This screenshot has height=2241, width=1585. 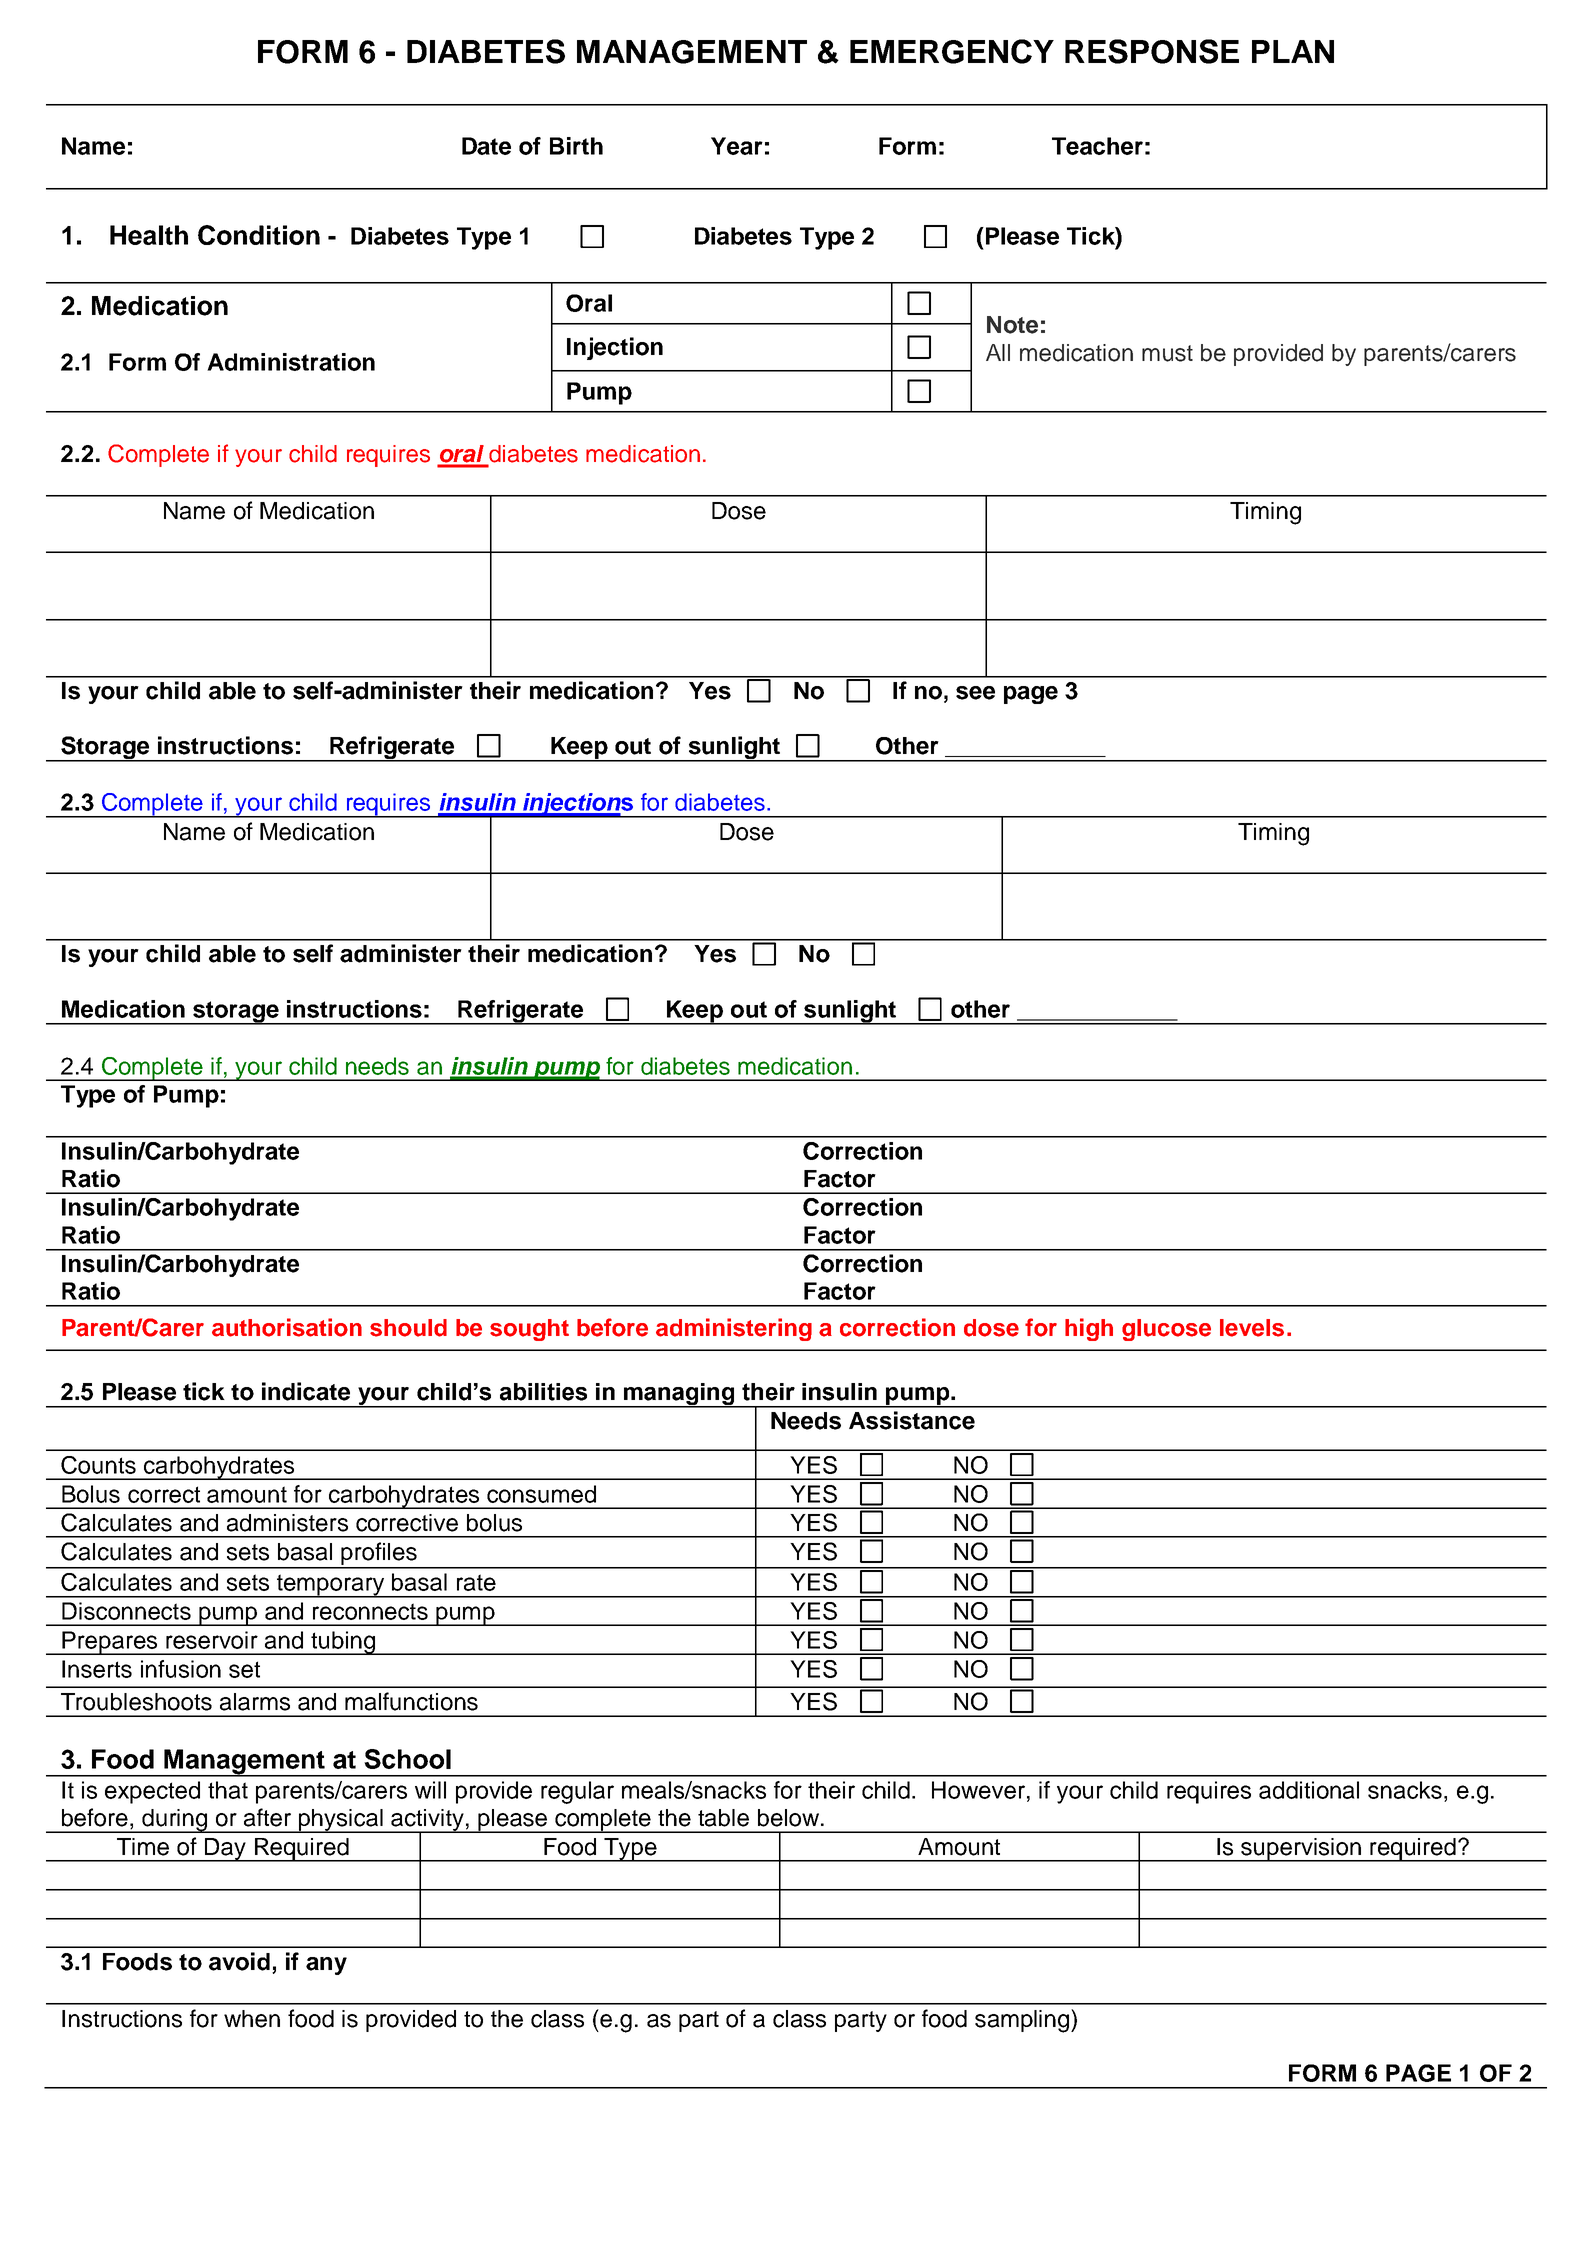 I want to click on avoid, so click(x=239, y=1961).
